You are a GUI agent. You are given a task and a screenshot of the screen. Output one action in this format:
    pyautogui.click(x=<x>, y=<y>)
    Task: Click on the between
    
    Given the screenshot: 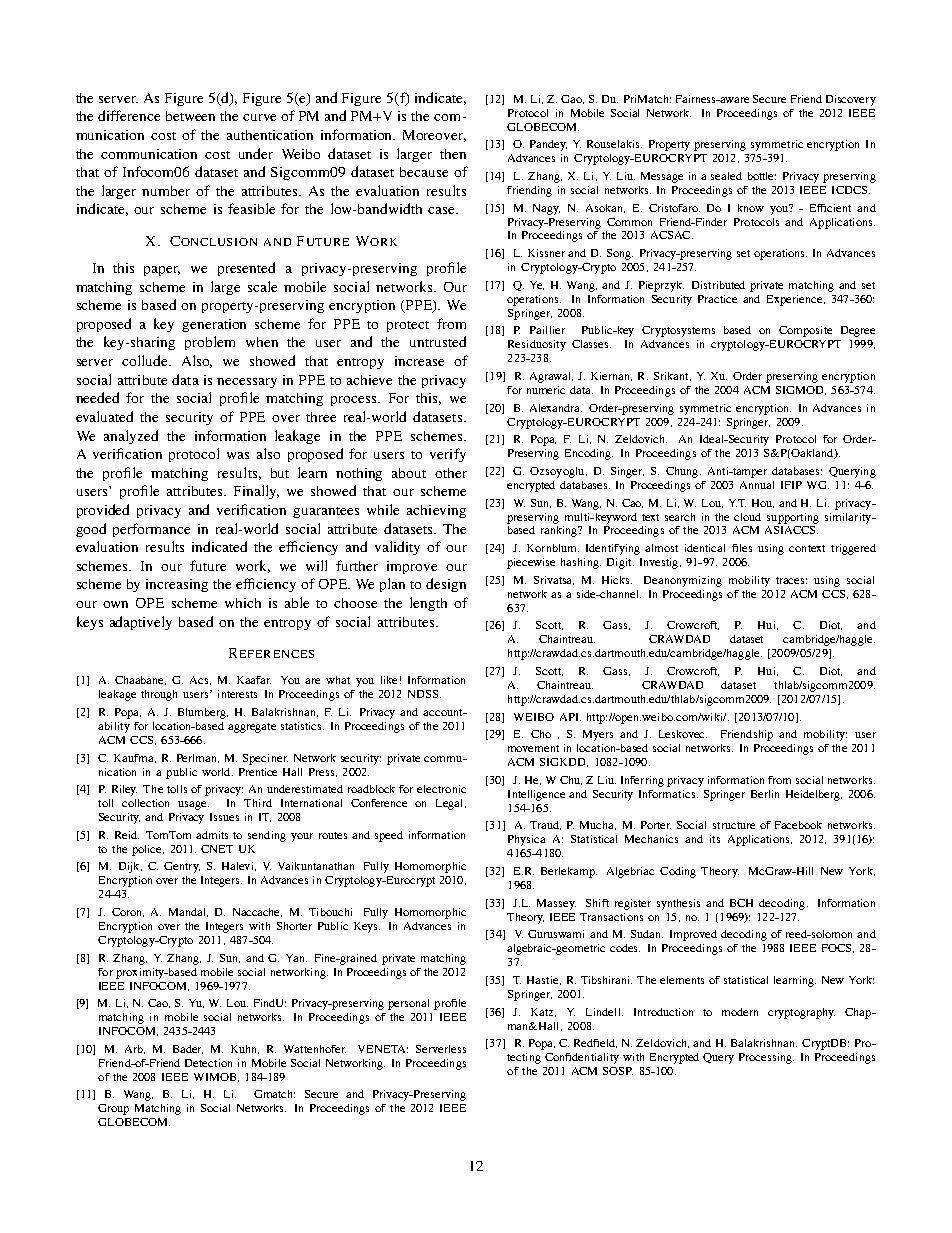 What is the action you would take?
    pyautogui.click(x=190, y=116)
